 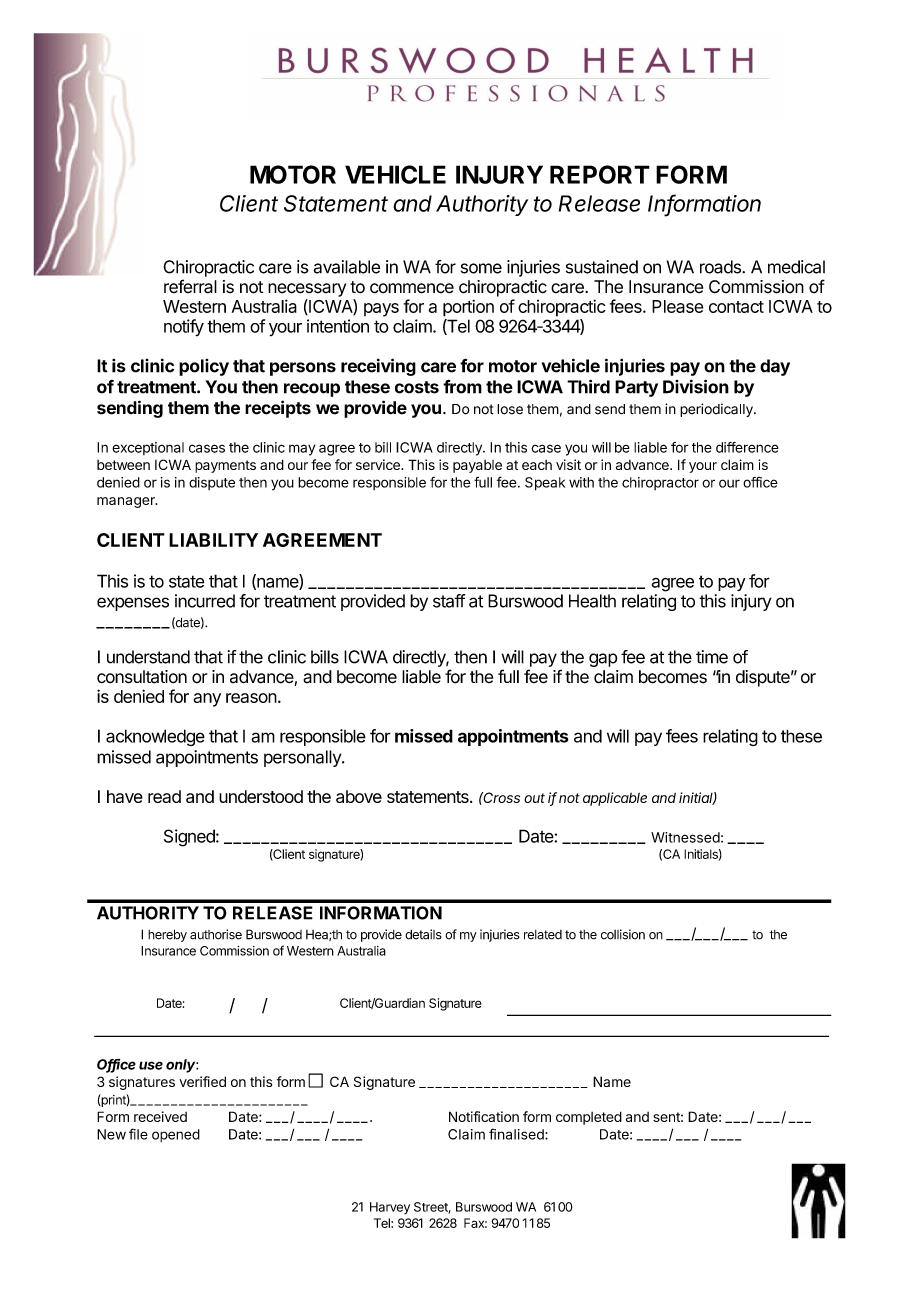 What do you see at coordinates (390, 1208) in the document?
I see `Harvey` at bounding box center [390, 1208].
